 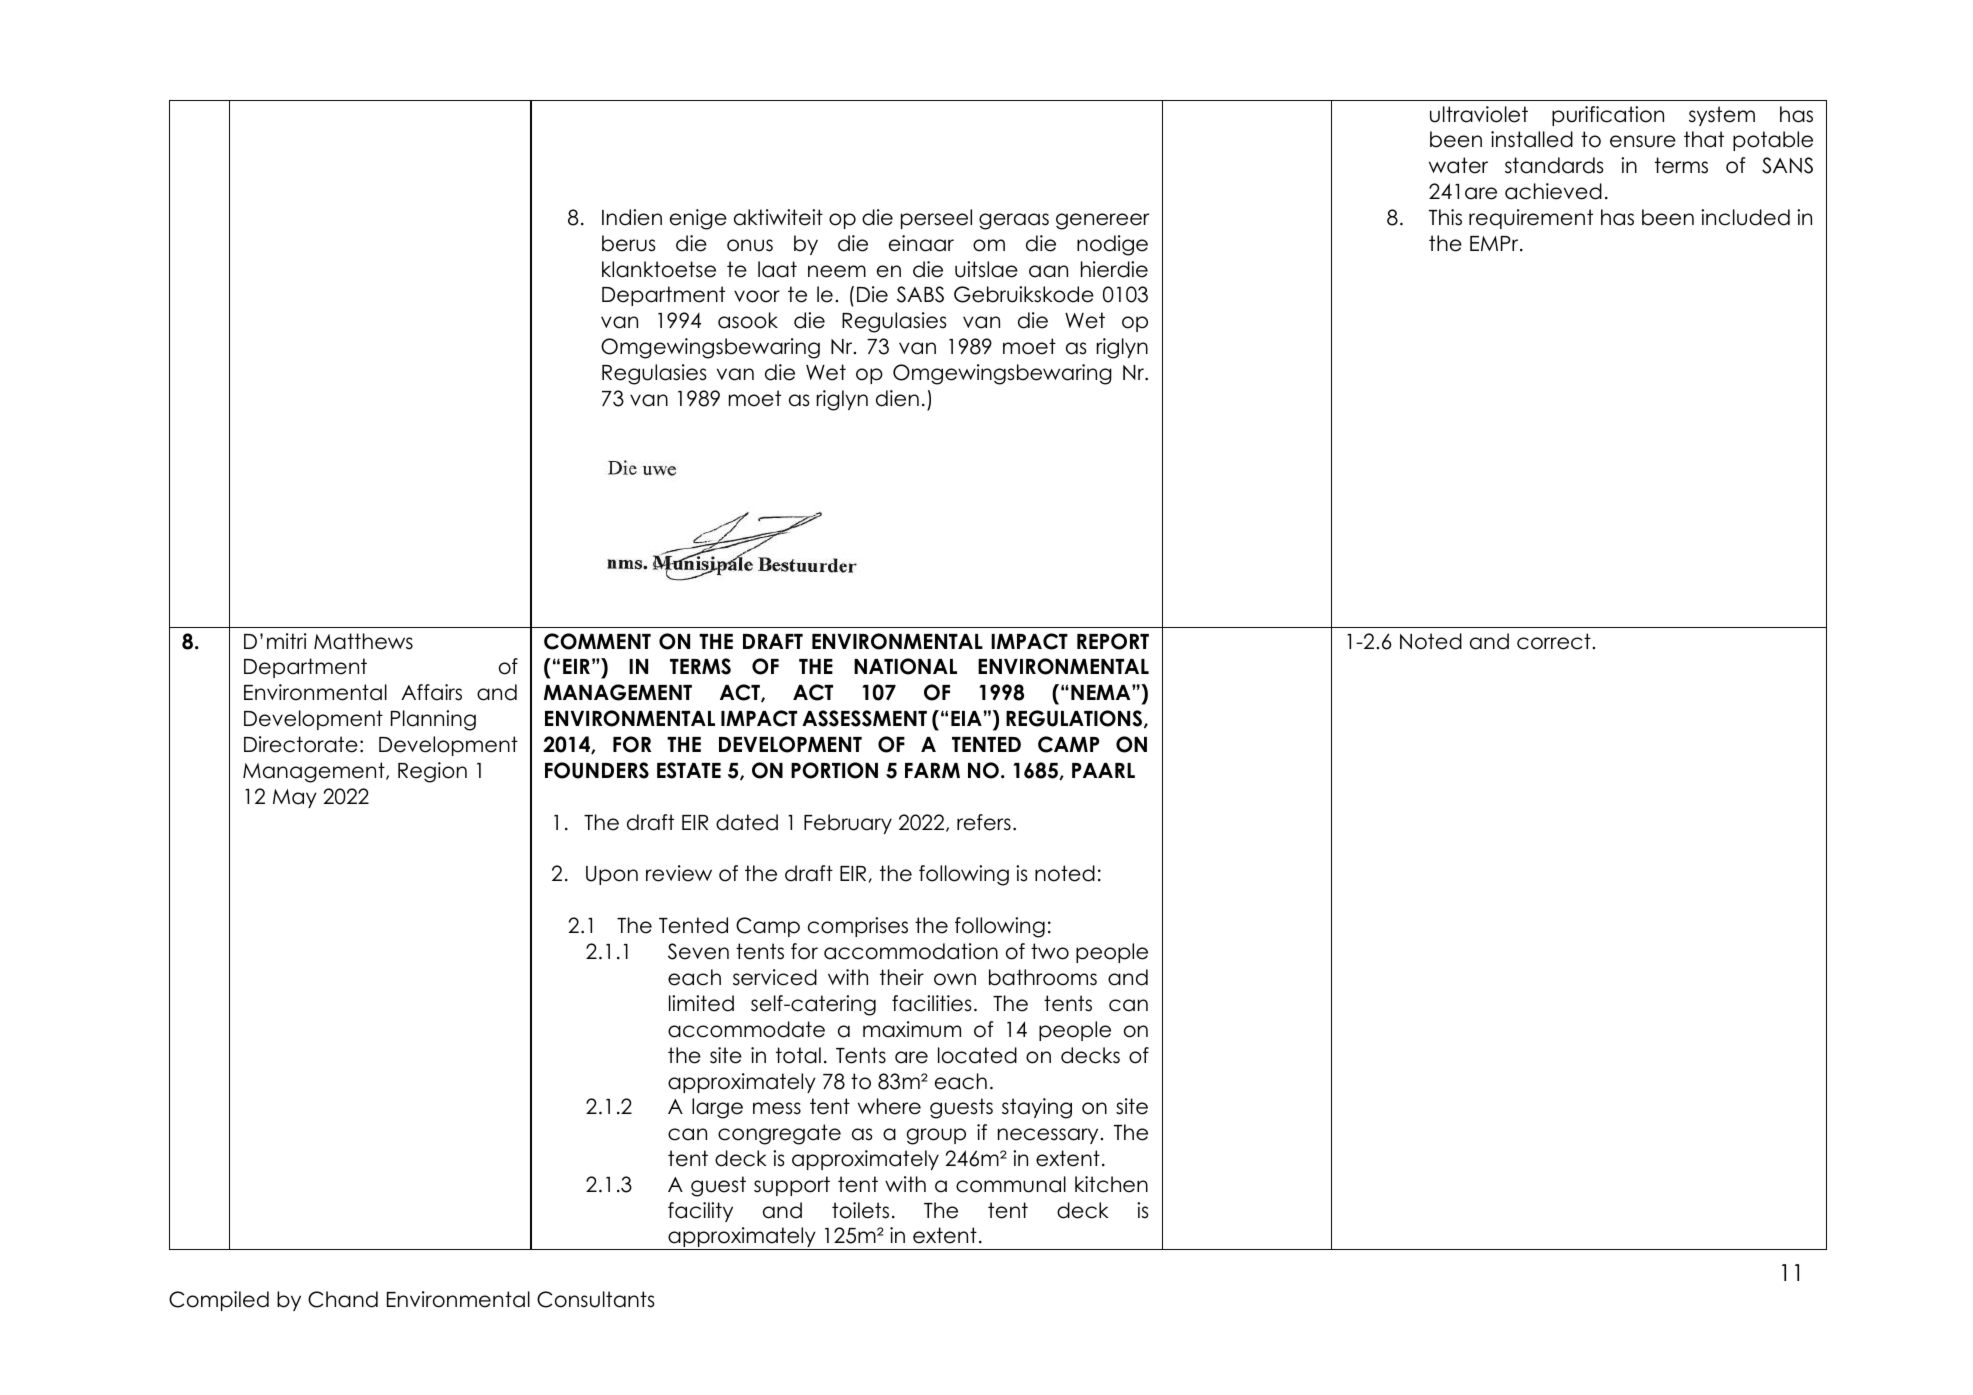 What do you see at coordinates (837, 271) in the image?
I see `neem` at bounding box center [837, 271].
